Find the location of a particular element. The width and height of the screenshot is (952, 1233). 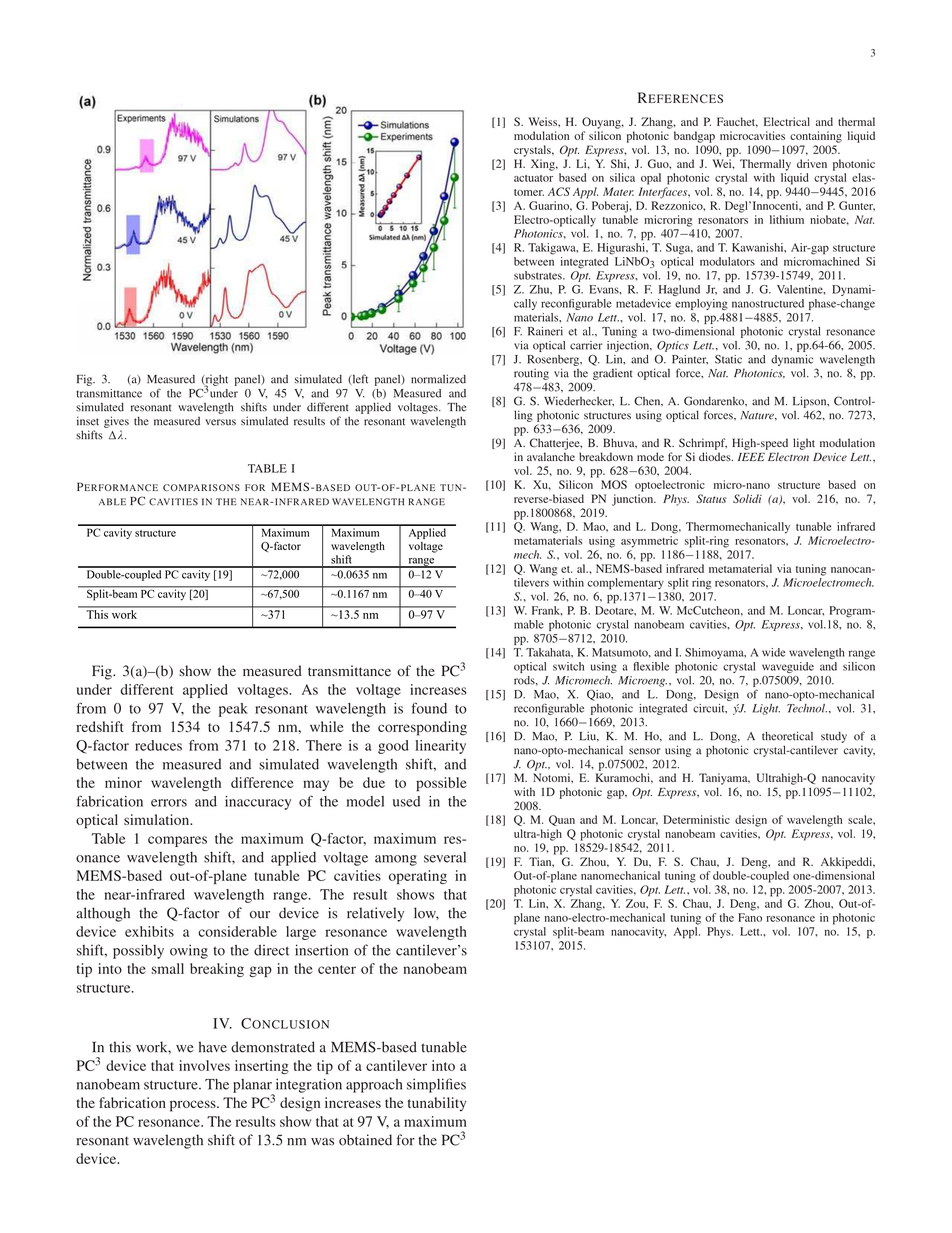

Fano is located at coordinates (750, 917).
